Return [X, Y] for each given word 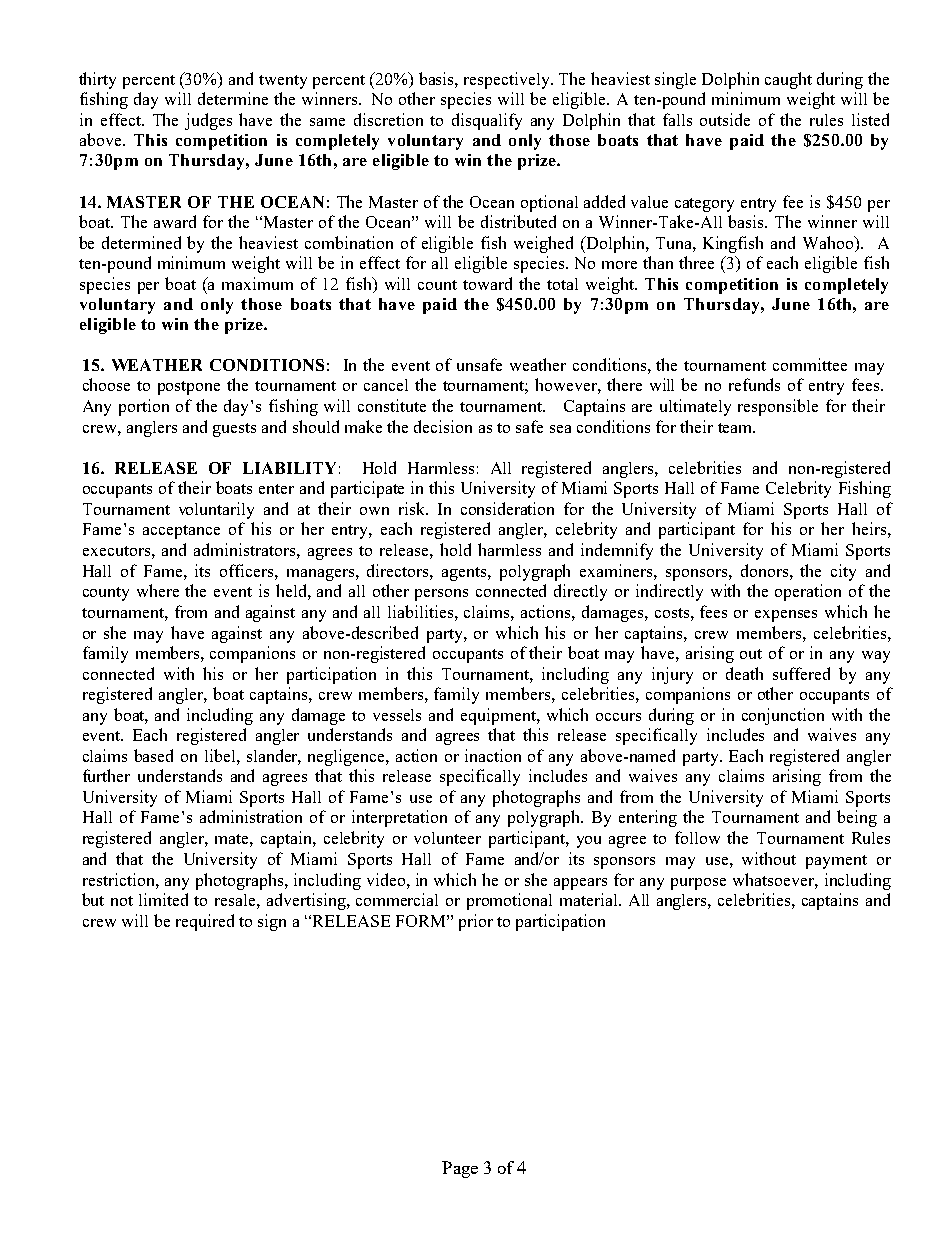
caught [788, 80]
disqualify [487, 121]
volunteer [447, 838]
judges [208, 121]
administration [251, 816]
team [736, 428]
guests [234, 430]
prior [476, 922]
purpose [698, 884]
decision [443, 426]
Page [460, 1169]
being [857, 818]
